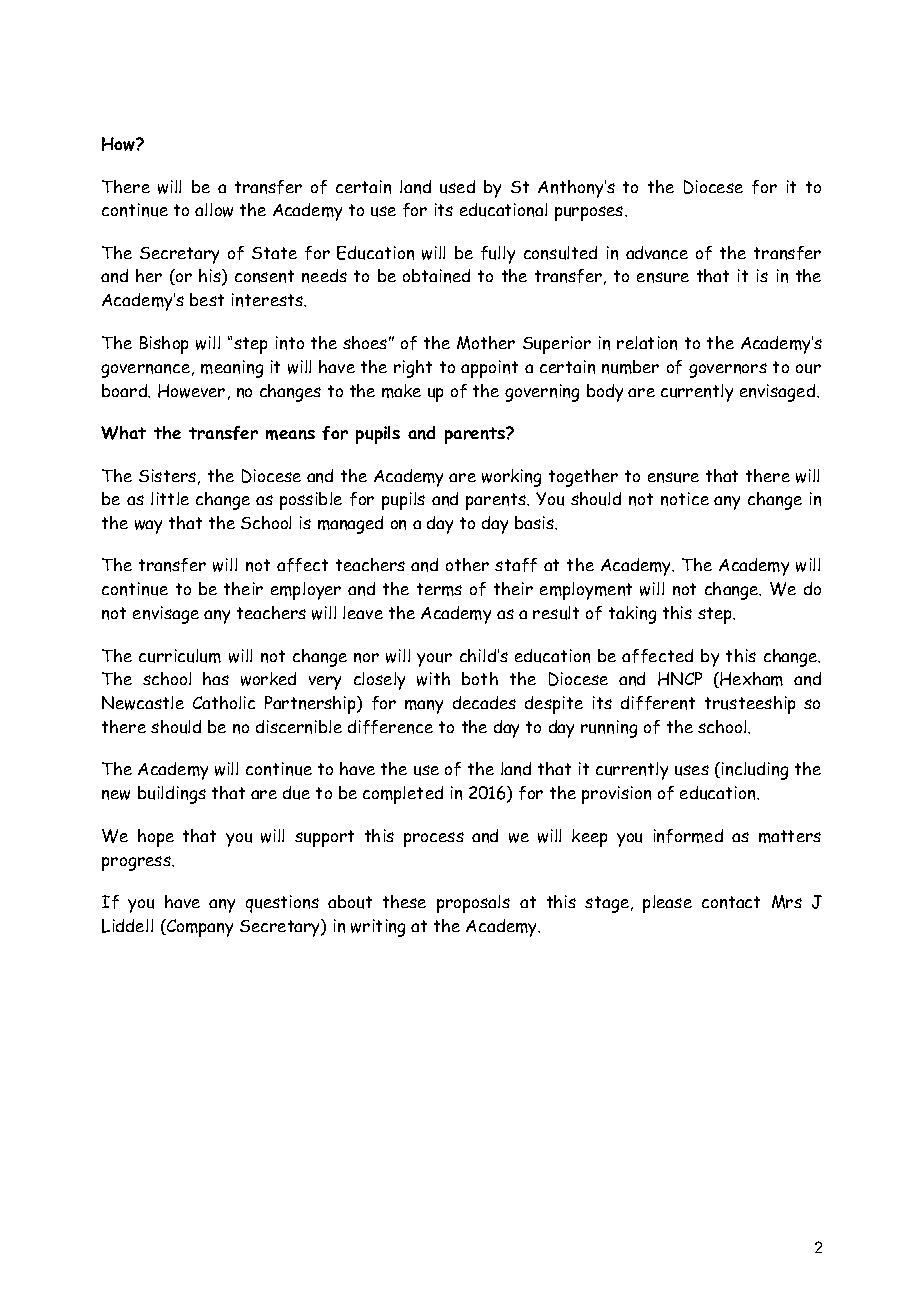 The height and width of the image is (1307, 924). What do you see at coordinates (657, 253) in the image?
I see `advance` at bounding box center [657, 253].
